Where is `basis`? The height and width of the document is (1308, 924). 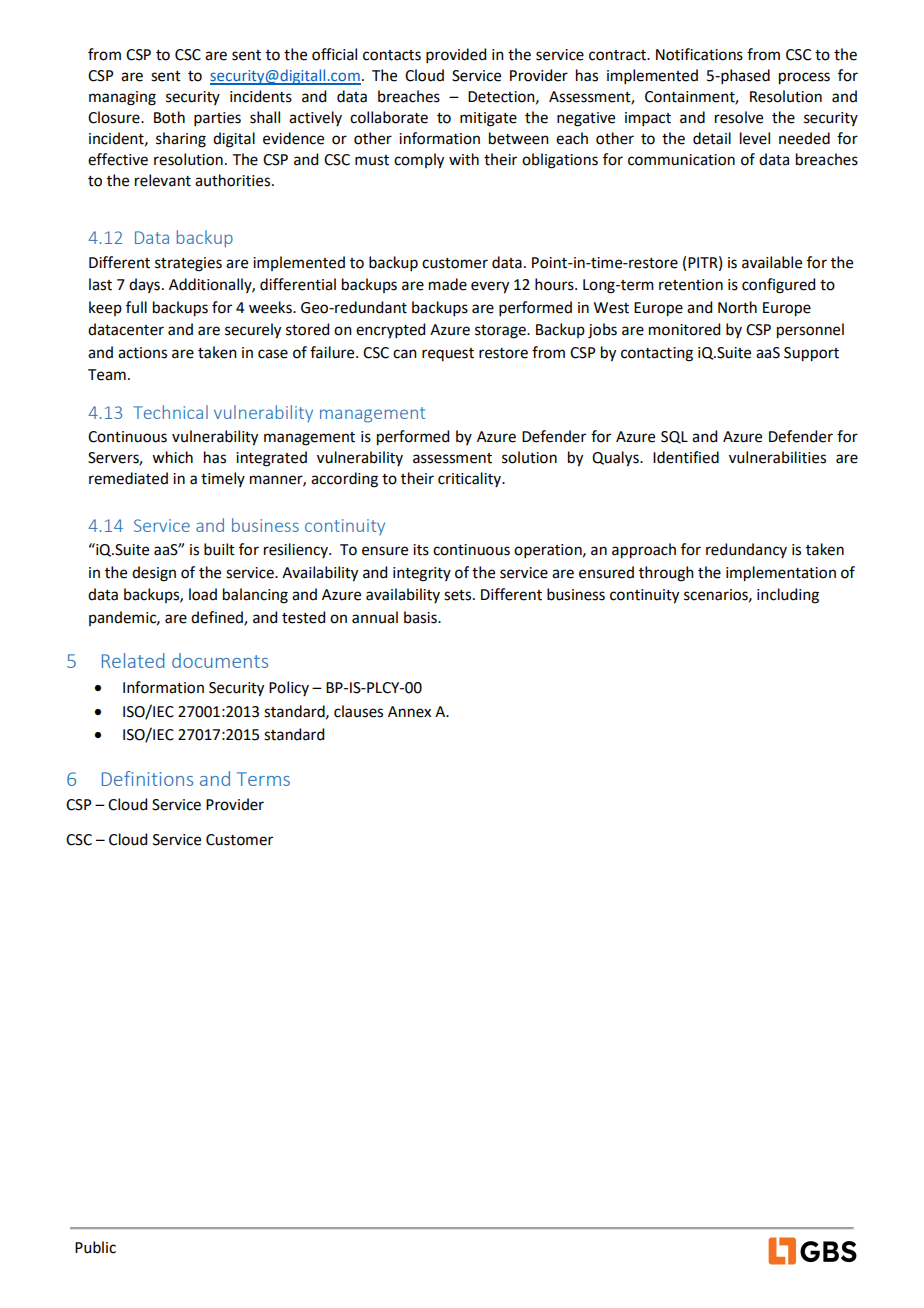 basis is located at coordinates (421, 617).
